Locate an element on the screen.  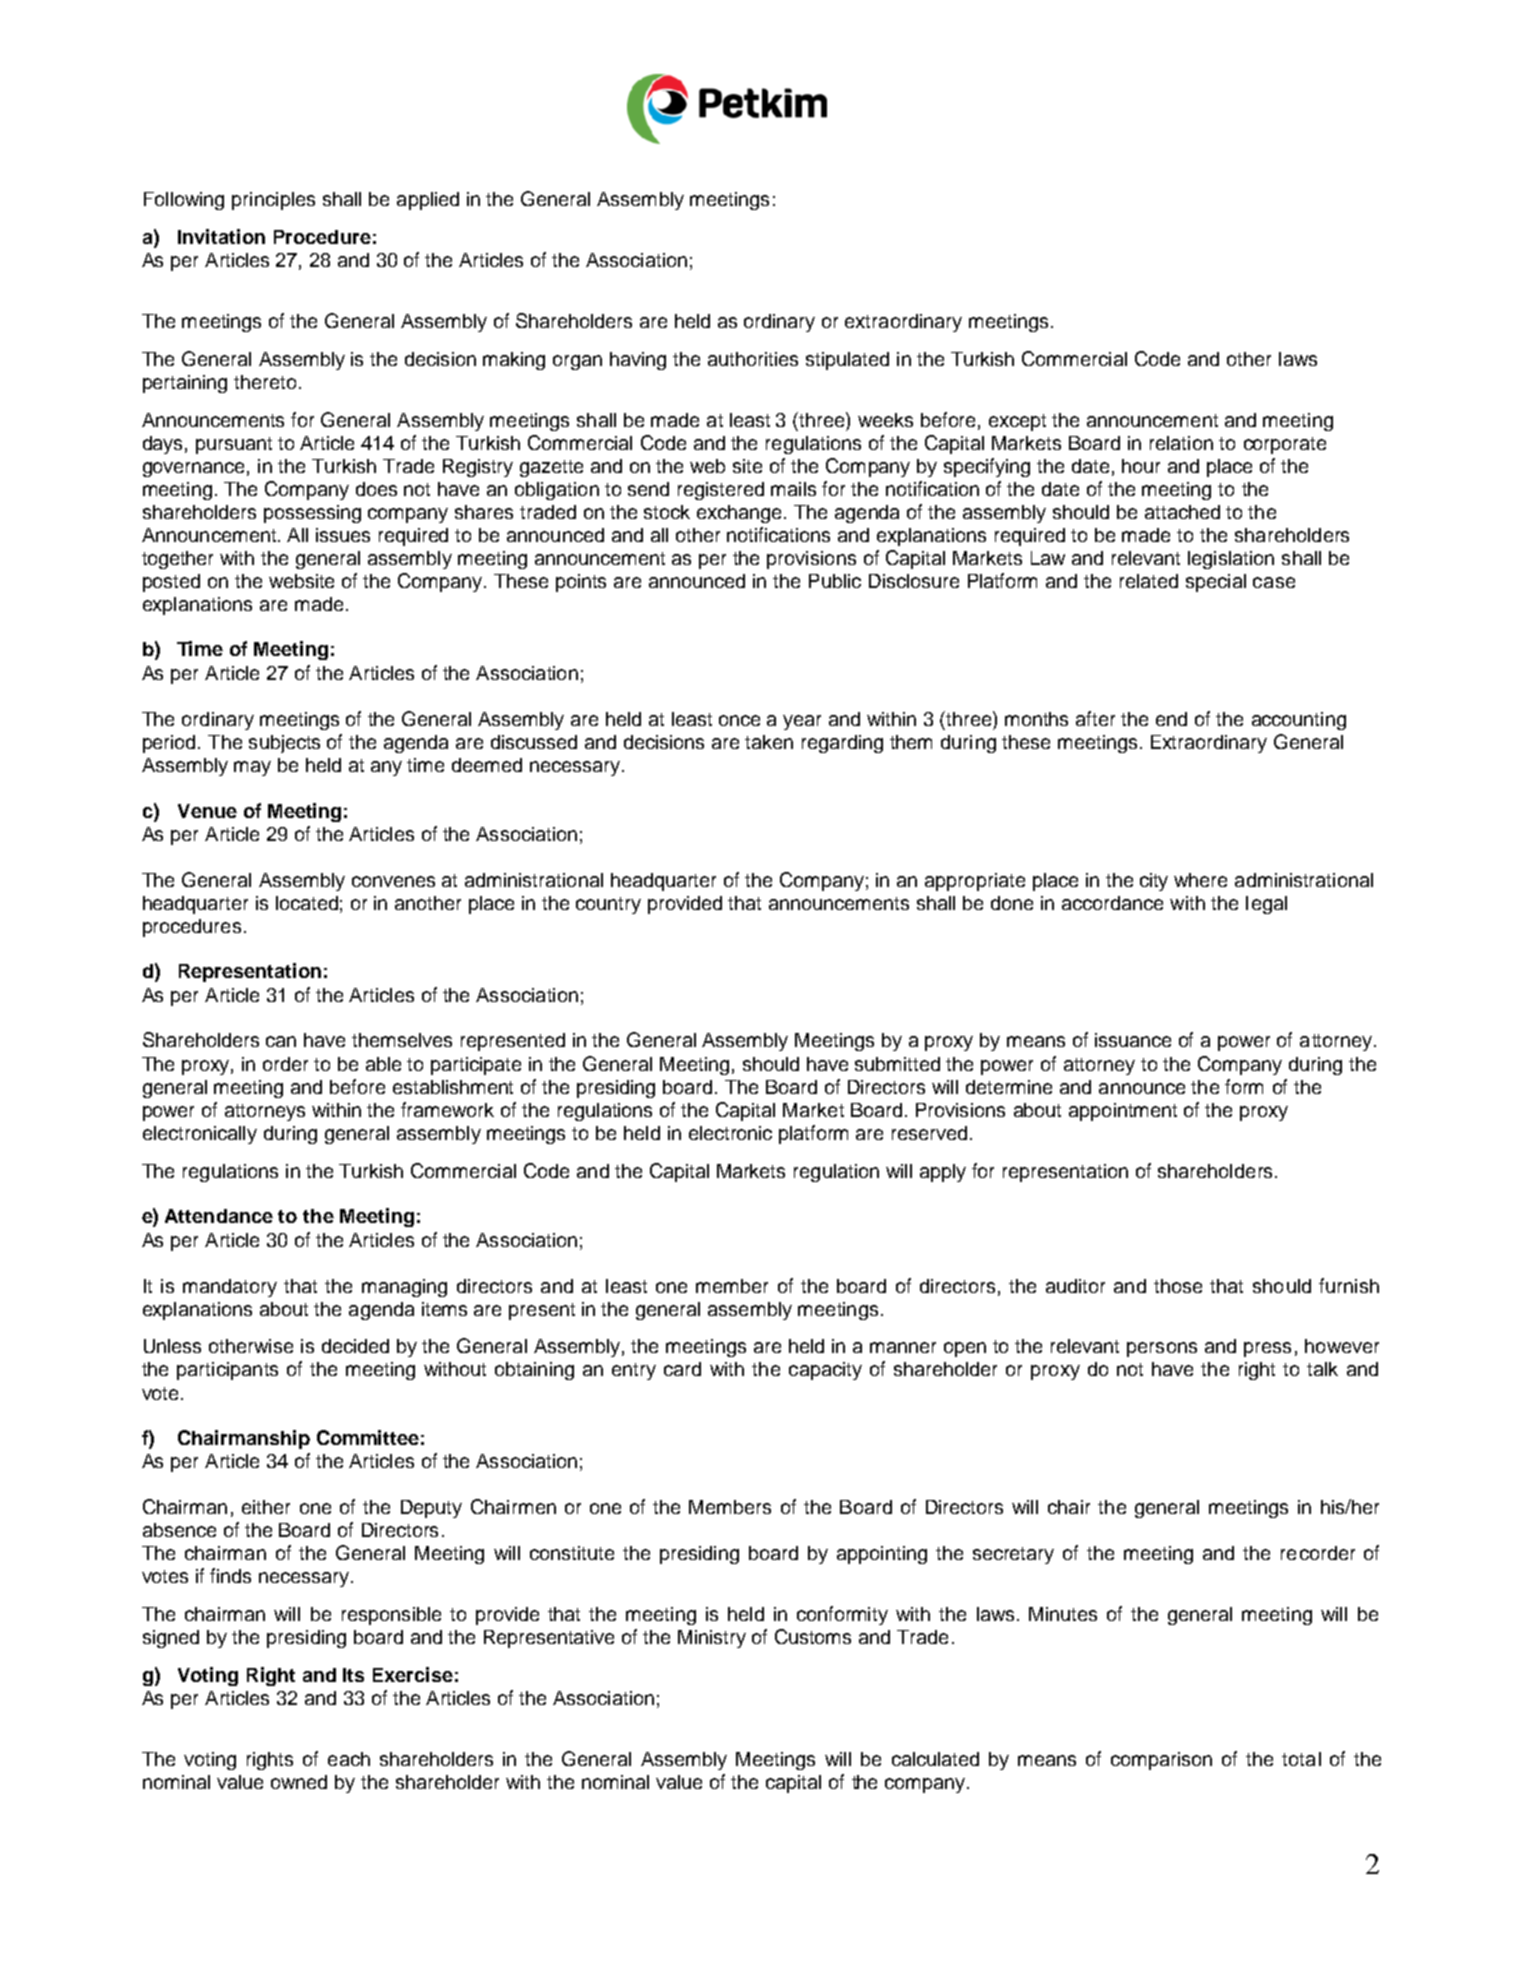
persons is located at coordinates (1162, 1349).
